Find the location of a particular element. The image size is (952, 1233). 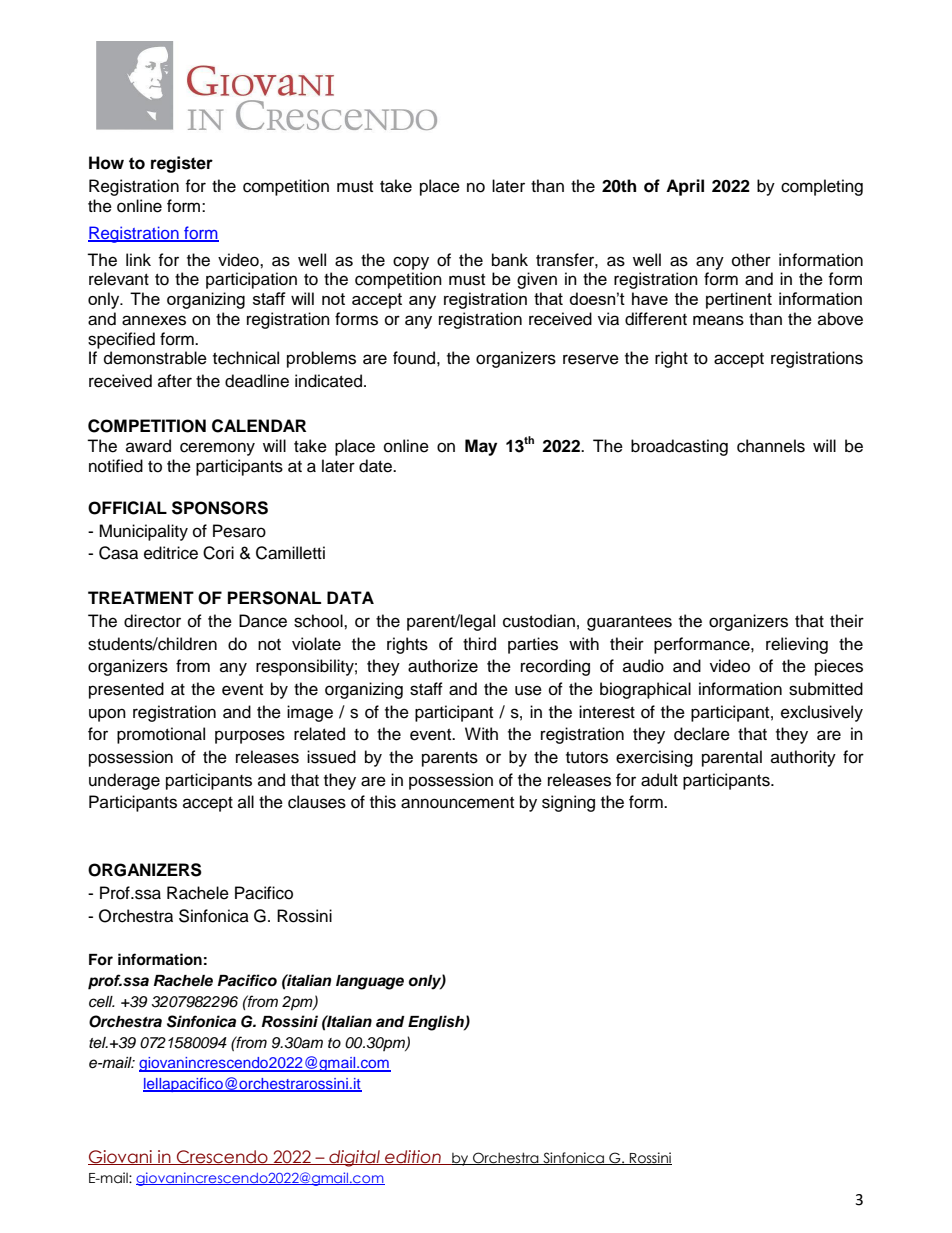

third is located at coordinates (479, 644).
